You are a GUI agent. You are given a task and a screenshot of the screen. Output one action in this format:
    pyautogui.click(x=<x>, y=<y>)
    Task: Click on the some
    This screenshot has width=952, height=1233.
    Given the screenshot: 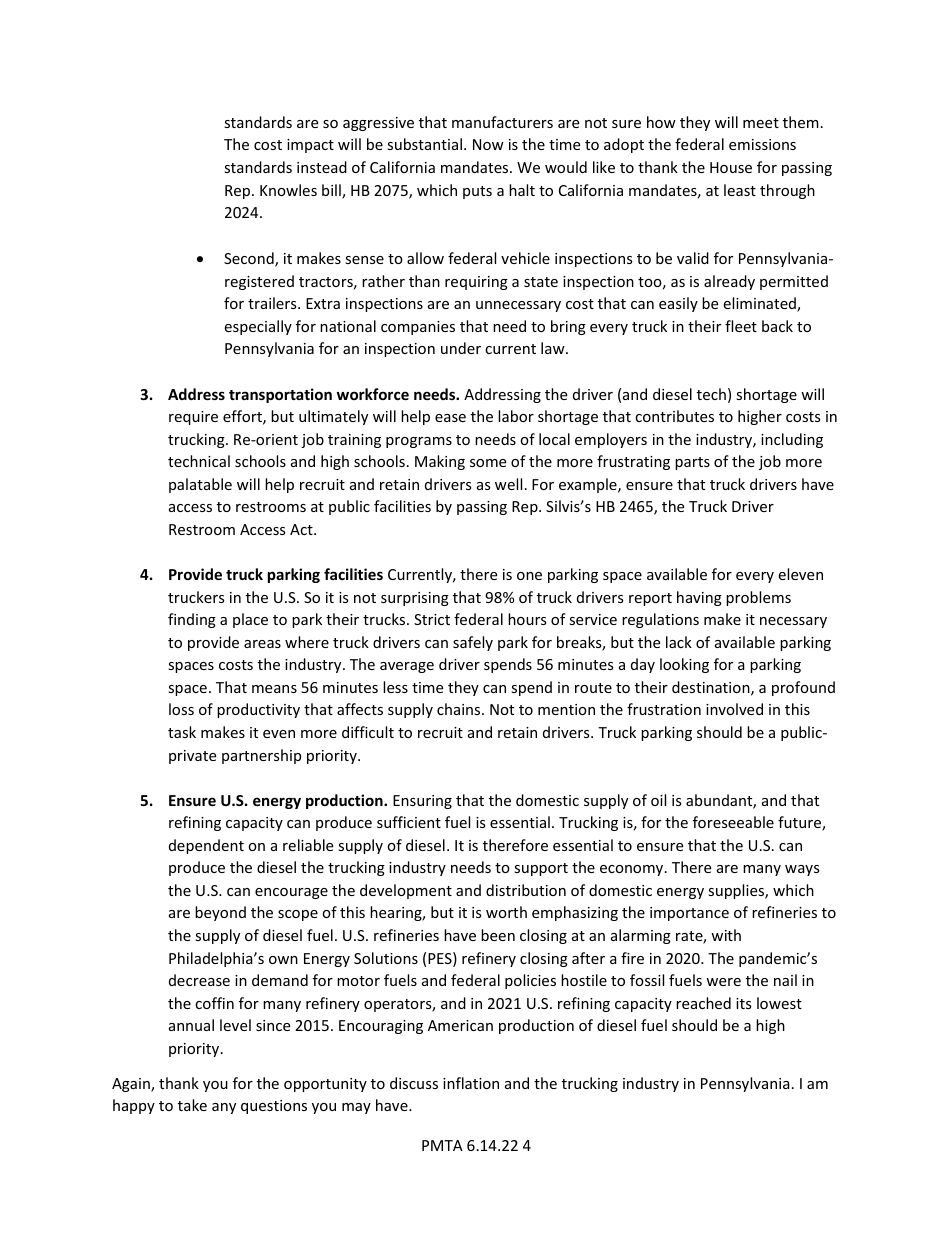 What is the action you would take?
    pyautogui.click(x=488, y=463)
